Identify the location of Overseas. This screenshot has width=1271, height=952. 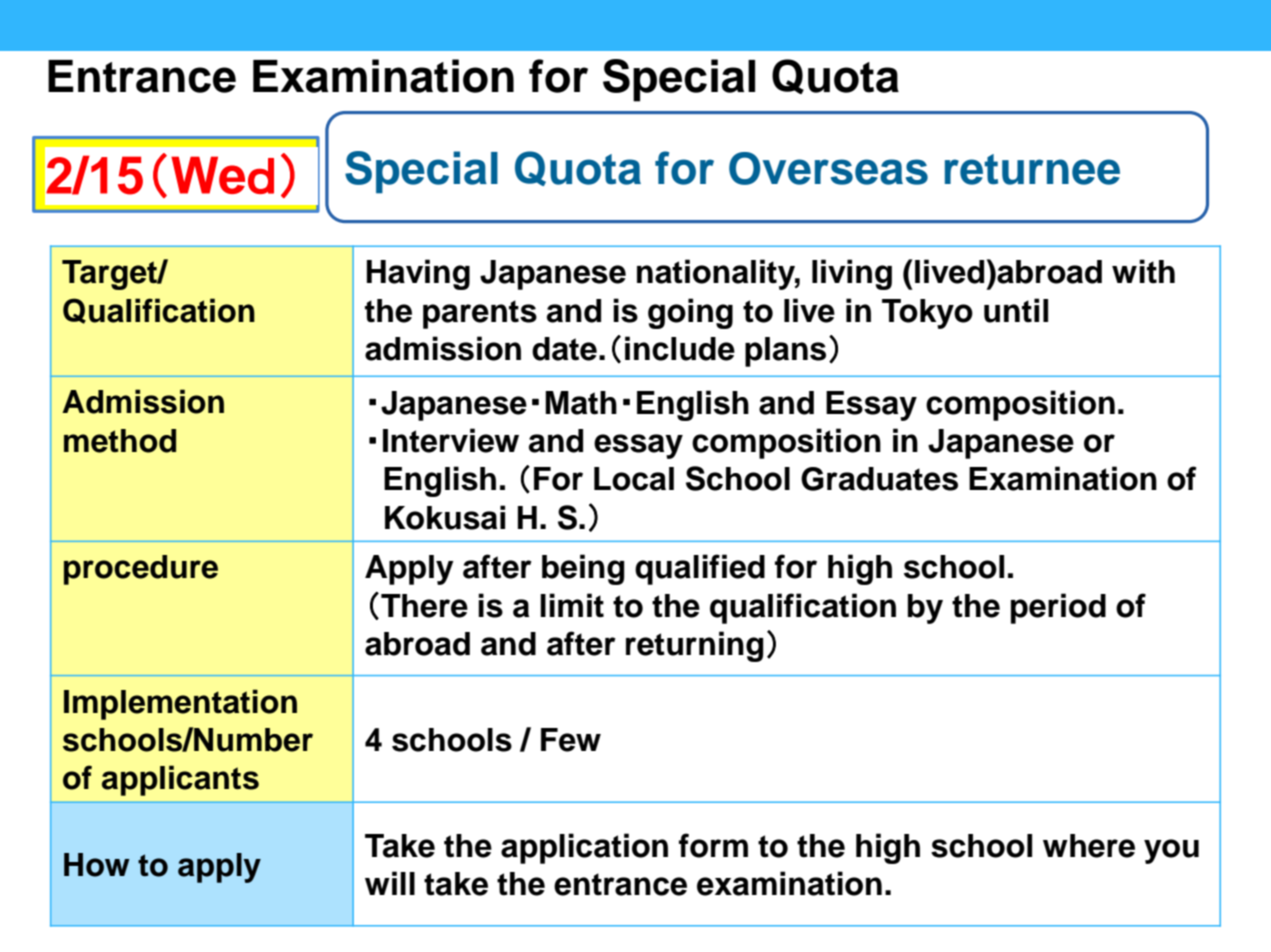
(828, 168).
